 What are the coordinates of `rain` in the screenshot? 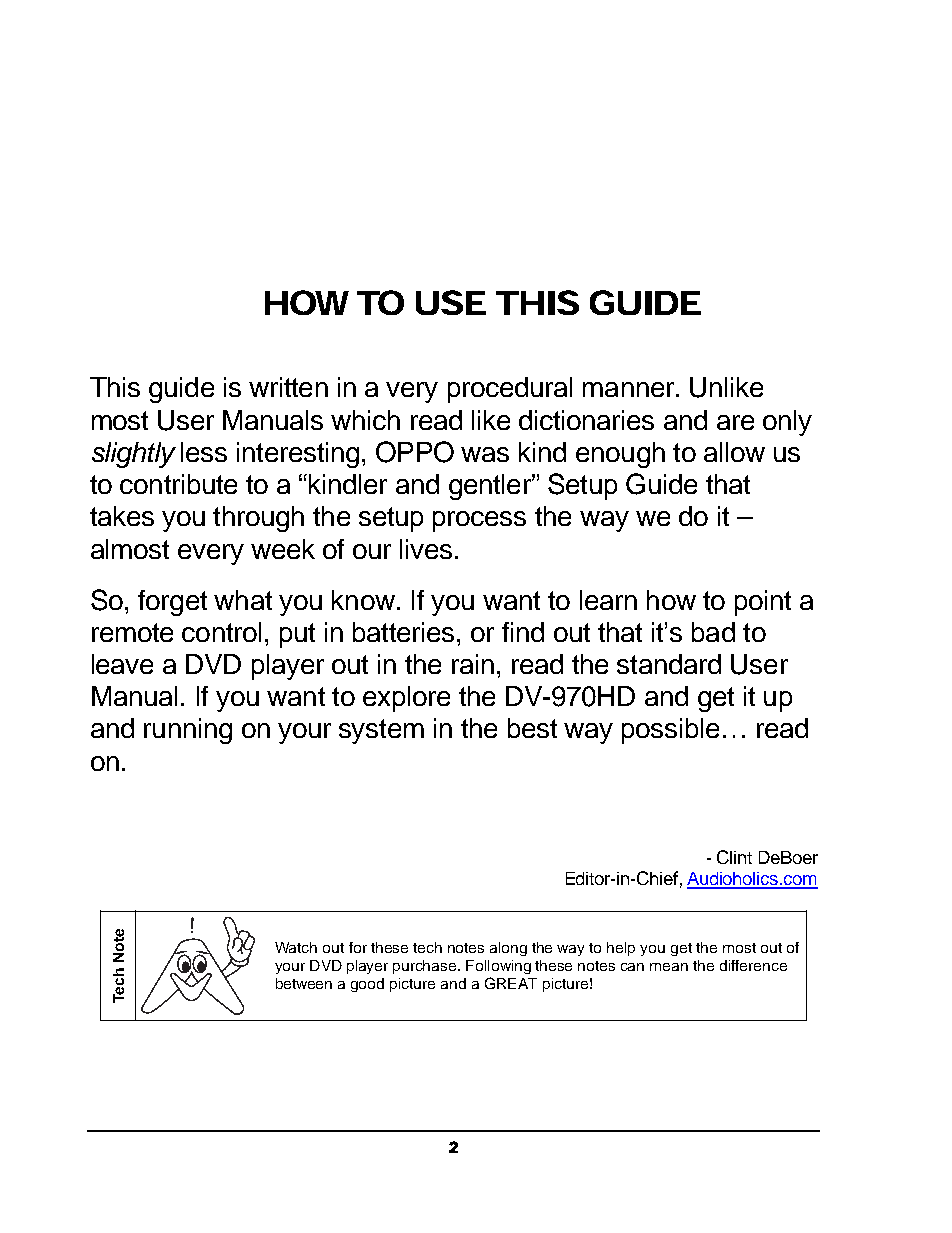 It's located at (473, 664).
